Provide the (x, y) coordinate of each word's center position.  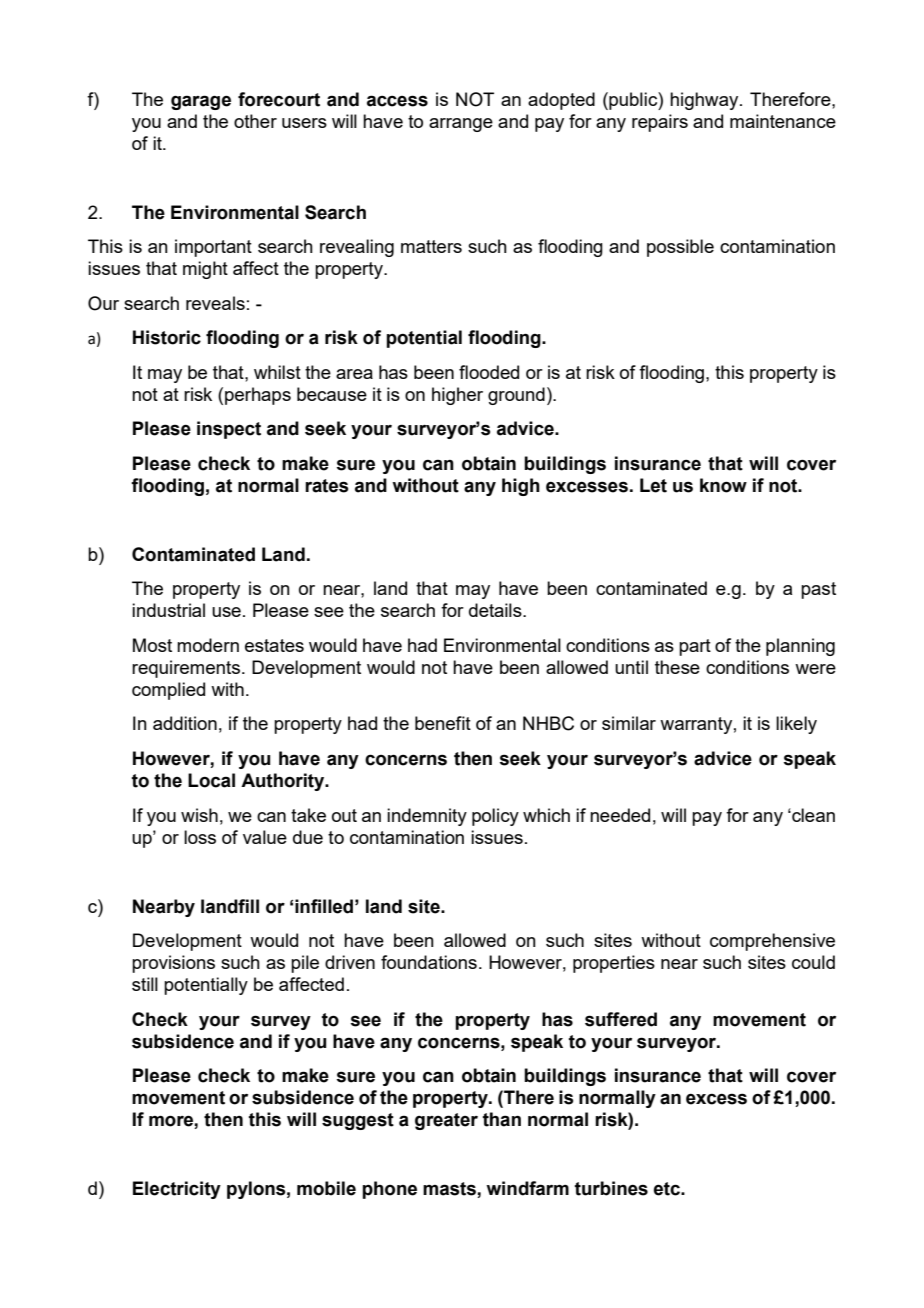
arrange (461, 125)
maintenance (783, 121)
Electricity (177, 1190)
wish (199, 815)
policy (495, 817)
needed (620, 815)
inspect (229, 430)
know (723, 485)
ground (516, 396)
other (255, 121)
